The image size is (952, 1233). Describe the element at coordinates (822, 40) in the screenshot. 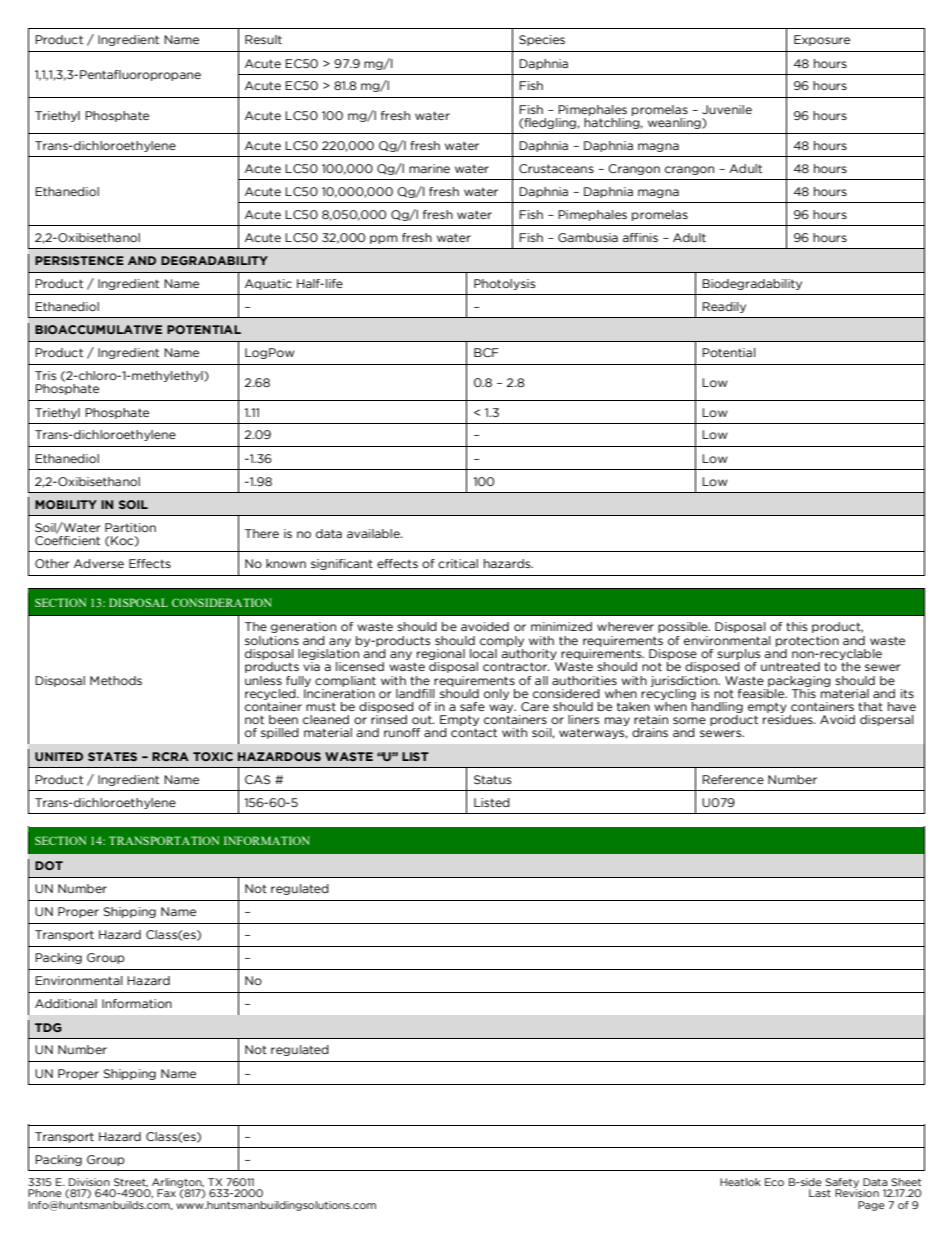

I see `Exposure` at that location.
